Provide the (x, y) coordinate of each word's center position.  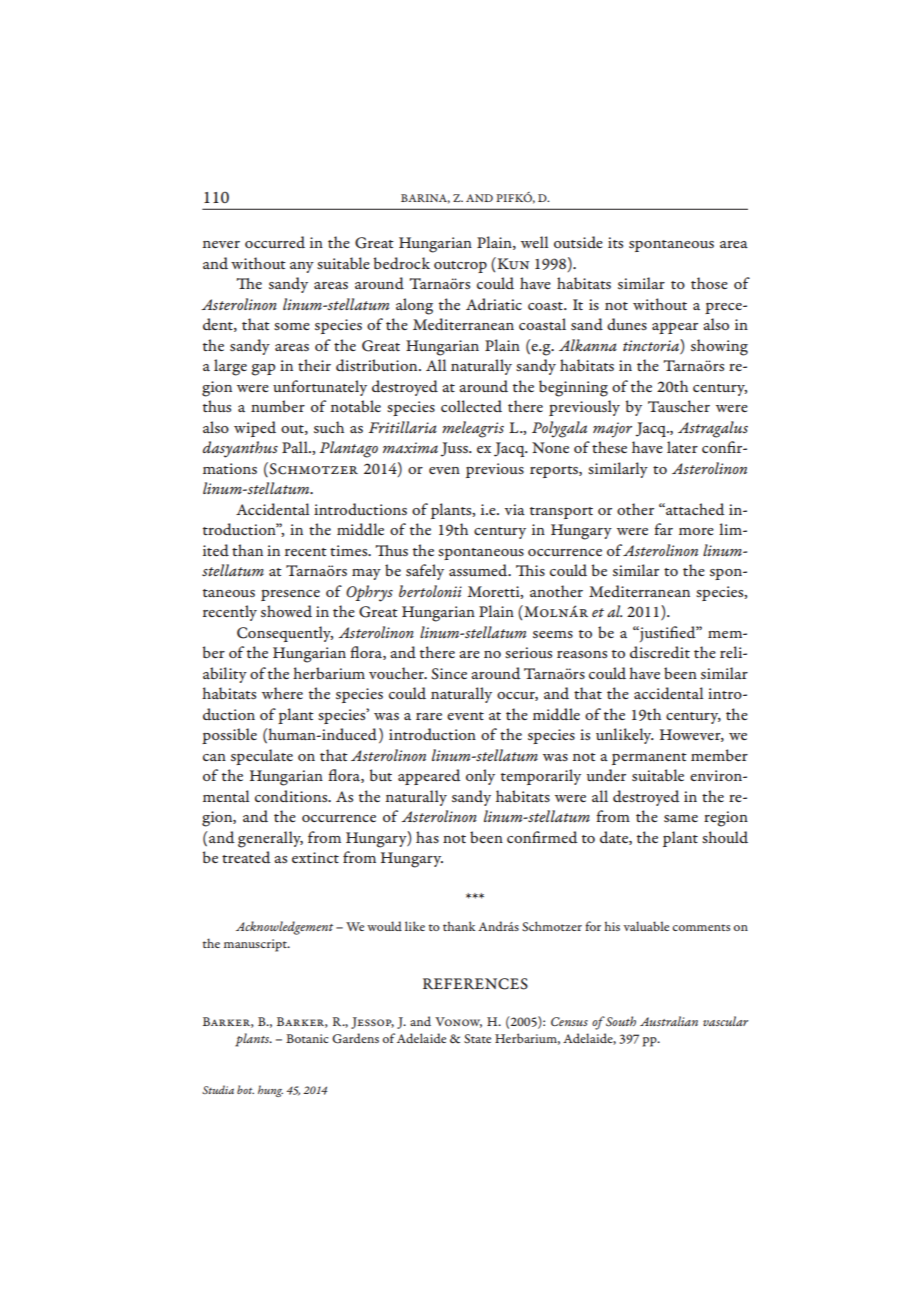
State (477, 1039)
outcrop (460, 267)
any (302, 267)
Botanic (307, 1038)
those (709, 283)
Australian (669, 1021)
